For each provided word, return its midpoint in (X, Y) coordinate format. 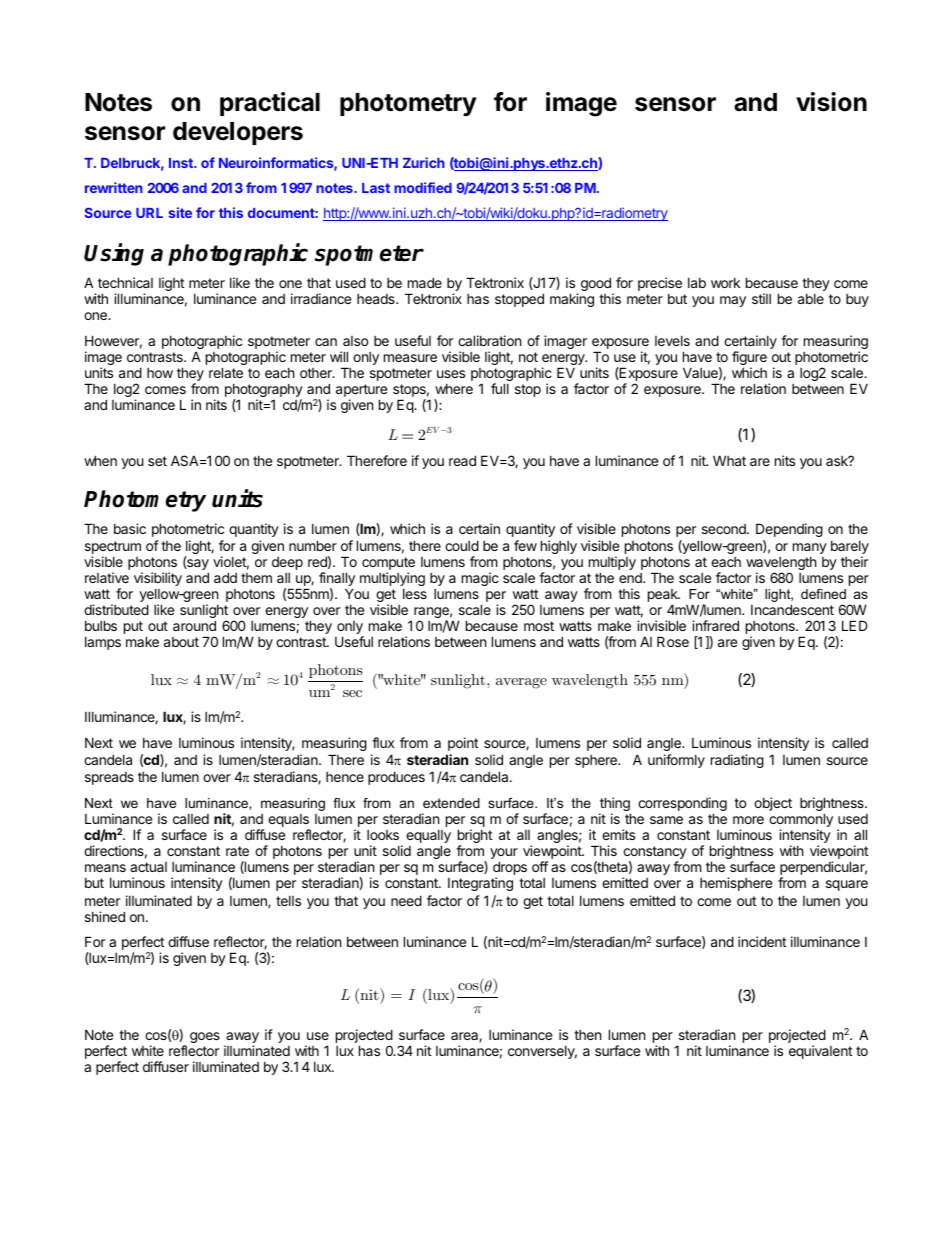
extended (451, 803)
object (773, 804)
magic (480, 579)
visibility (158, 579)
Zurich (424, 162)
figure (749, 359)
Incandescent (792, 609)
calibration (489, 340)
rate (237, 851)
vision (831, 102)
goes (205, 1037)
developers (238, 133)
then (587, 1035)
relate (226, 372)
